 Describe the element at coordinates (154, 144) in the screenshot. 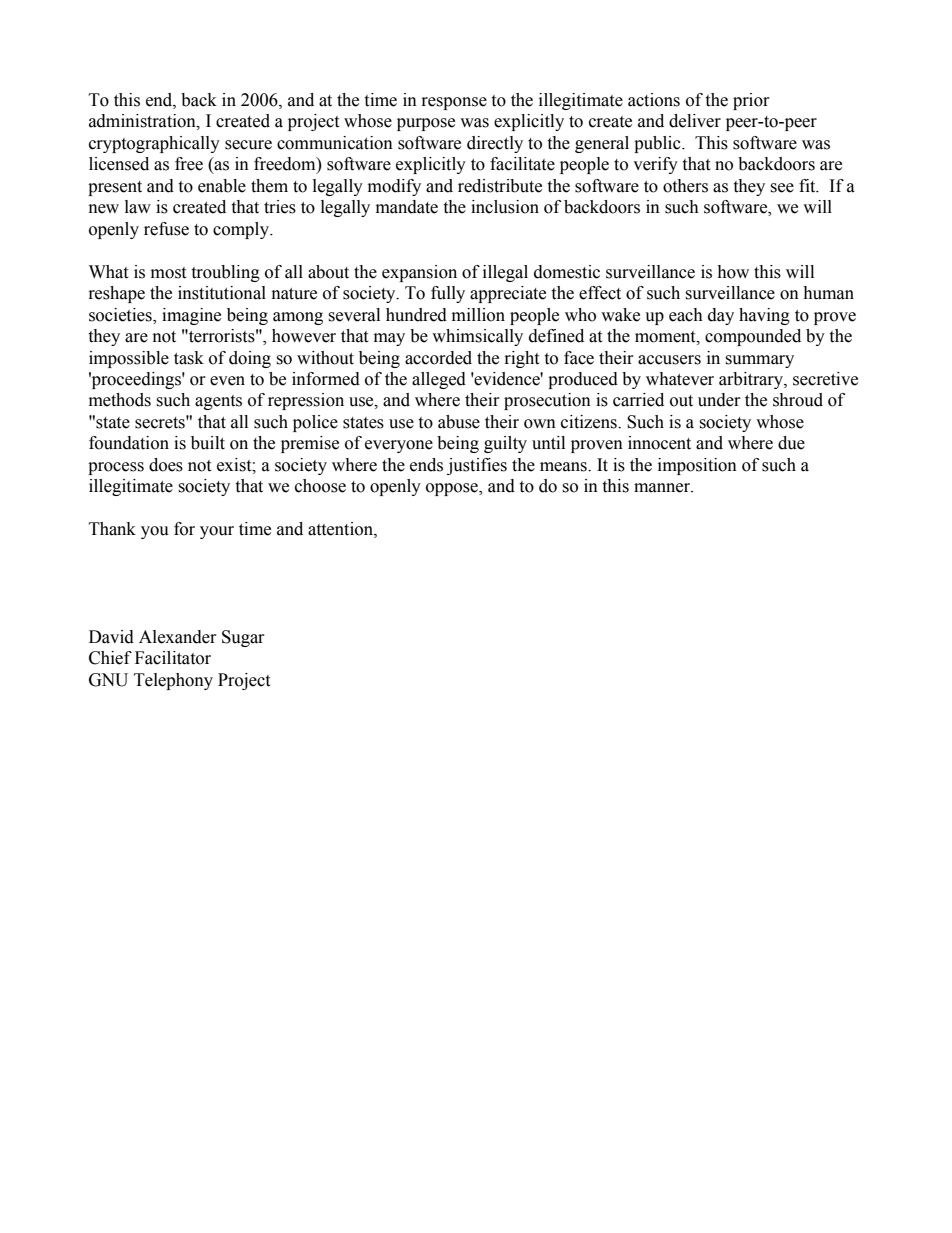

I see `cryptographically` at that location.
